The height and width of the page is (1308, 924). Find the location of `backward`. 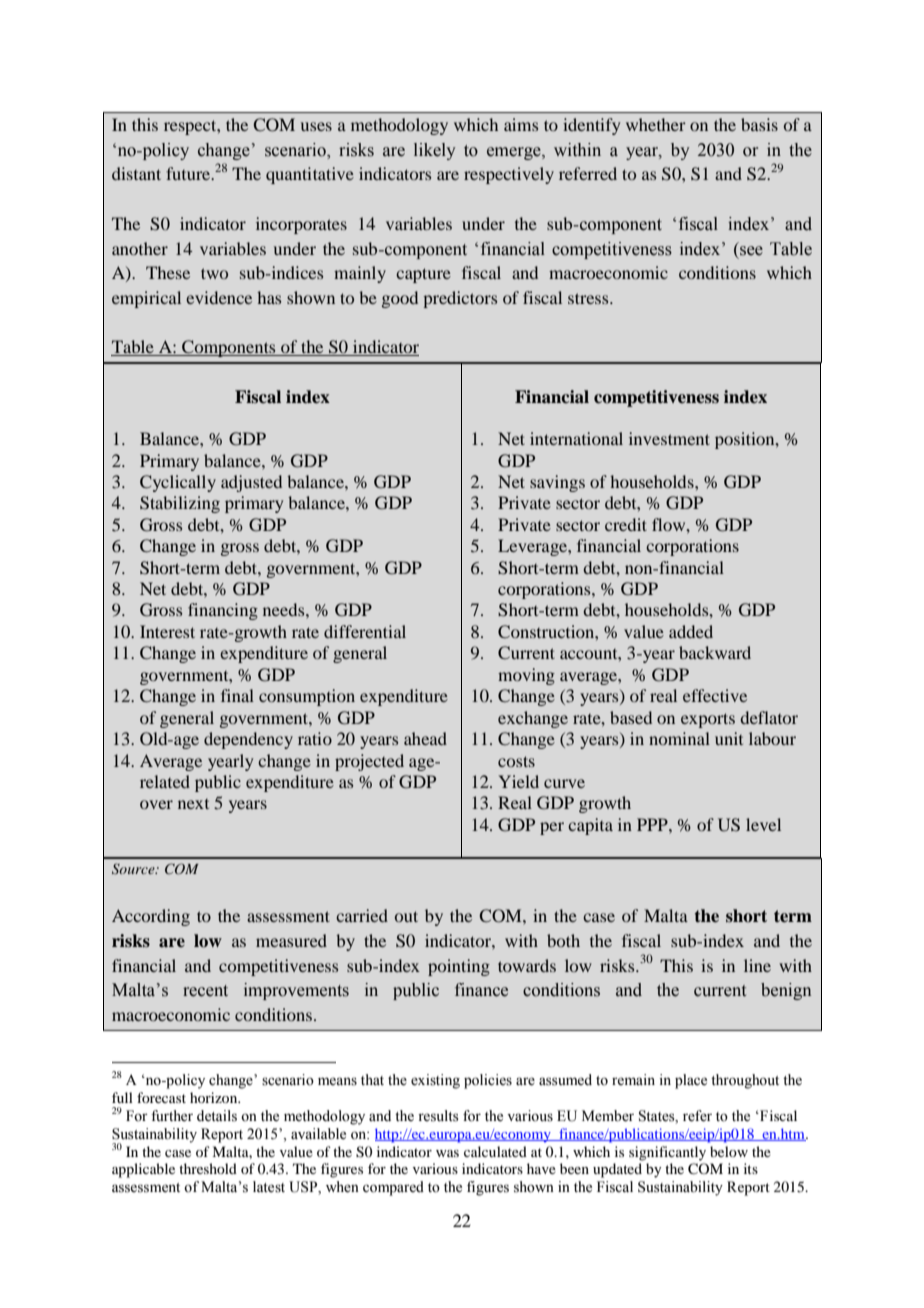

backward is located at coordinates (715, 652).
